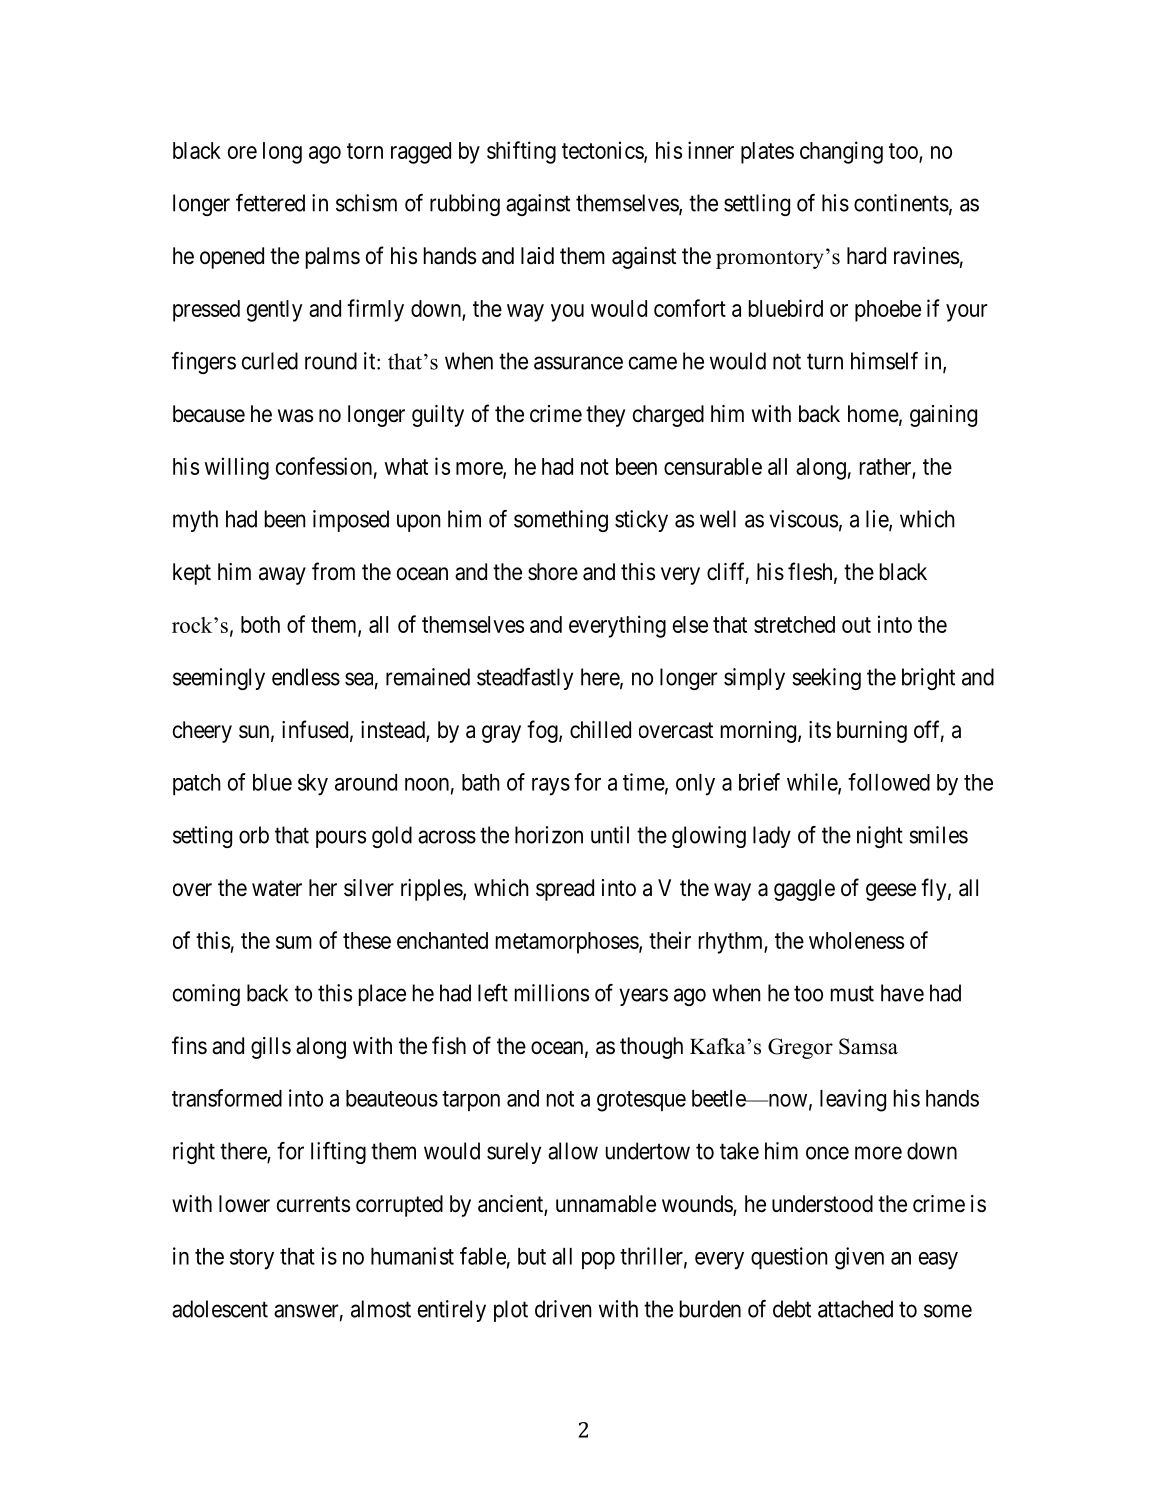 This image has height=1511, width=1167. What do you see at coordinates (603, 151) in the image?
I see `tectonics` at bounding box center [603, 151].
